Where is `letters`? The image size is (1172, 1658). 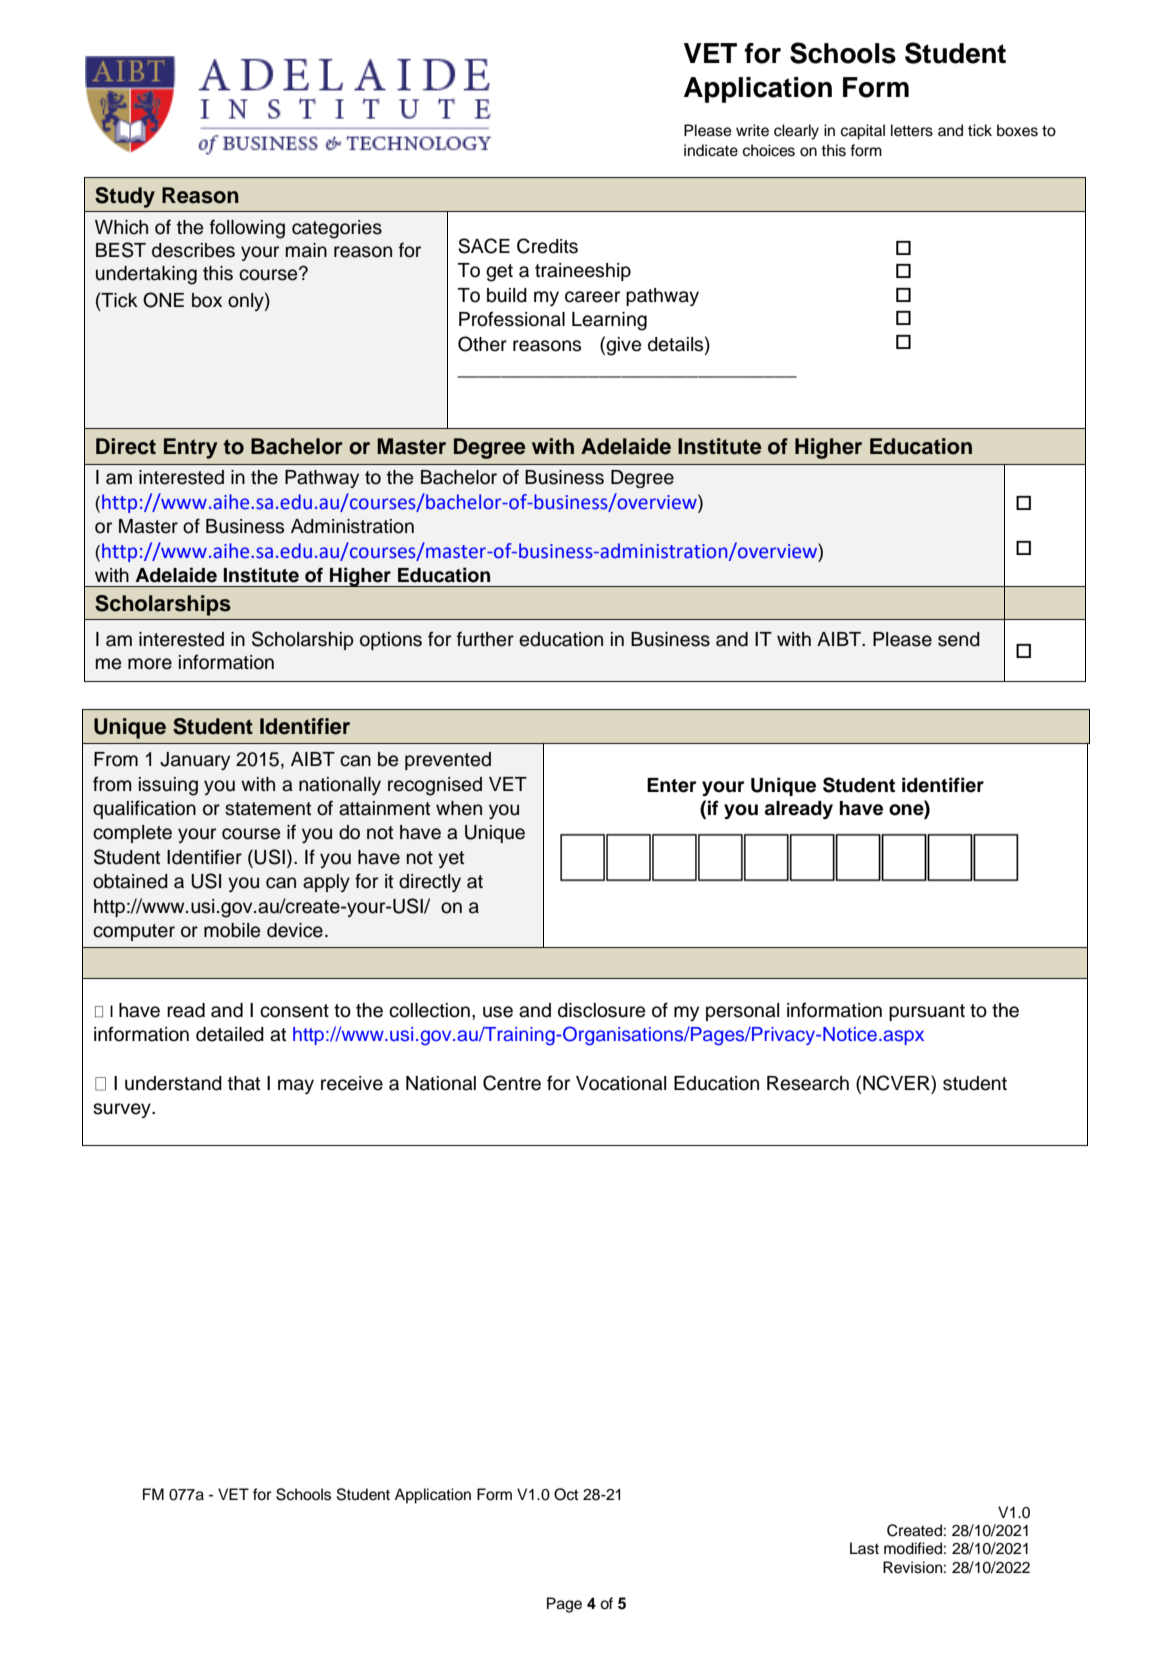 letters is located at coordinates (912, 130).
